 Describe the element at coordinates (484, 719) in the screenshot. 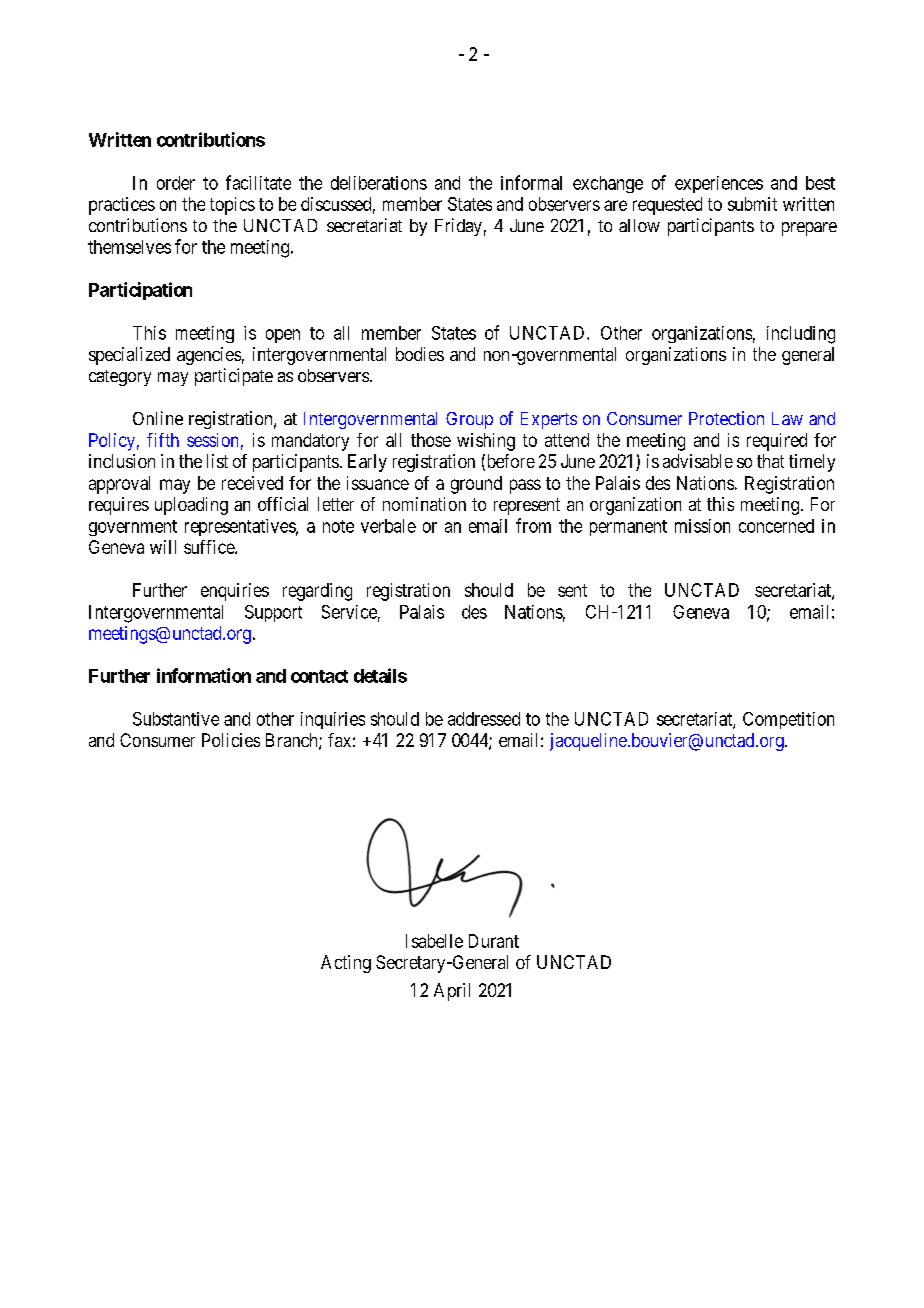

I see `addressed` at that location.
